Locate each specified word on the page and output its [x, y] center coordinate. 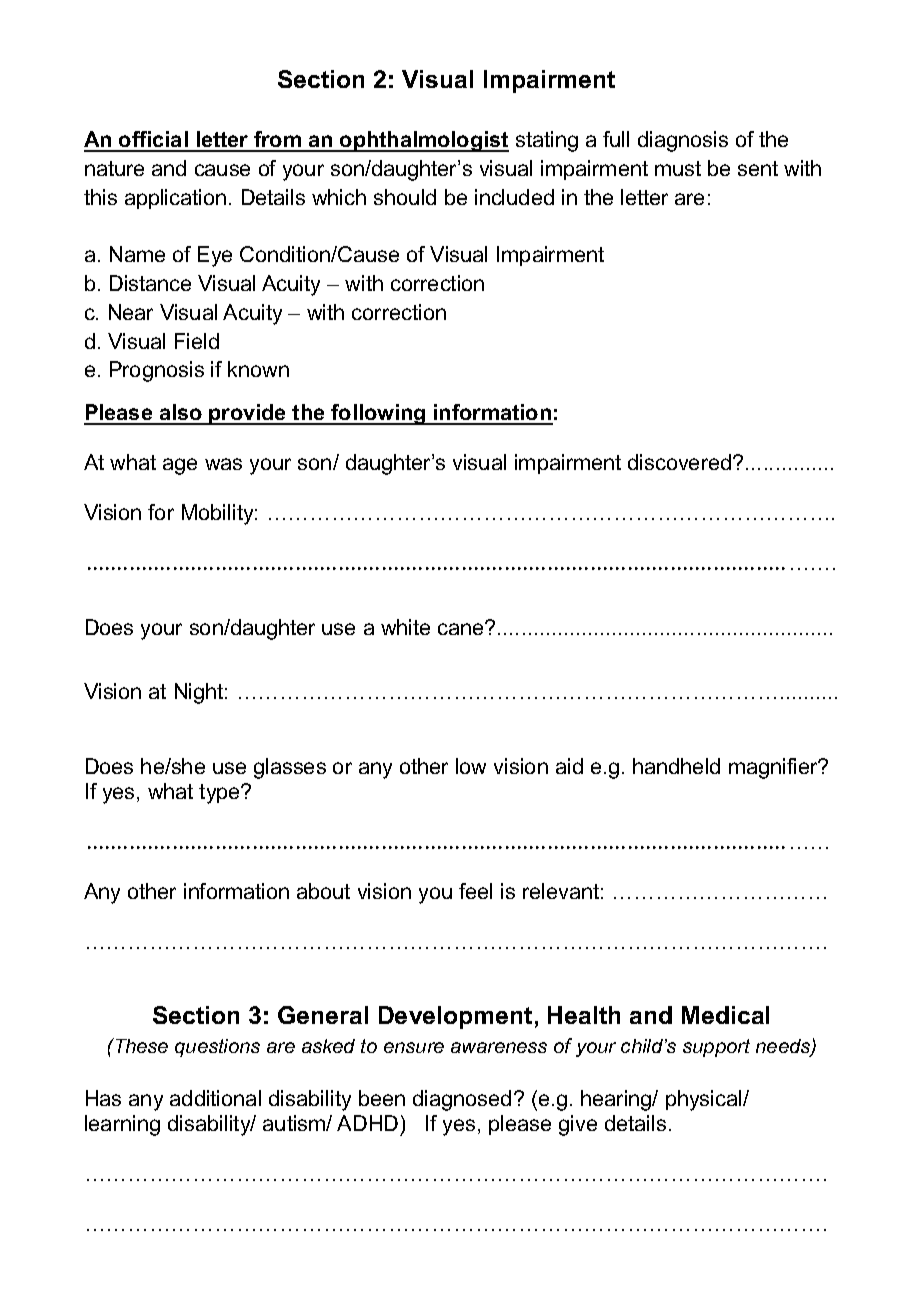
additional [215, 1098]
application [175, 199]
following [378, 414]
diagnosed [462, 1100]
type [220, 794]
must [678, 168]
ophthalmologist [423, 141]
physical [705, 1100]
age [180, 466]
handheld [676, 766]
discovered [679, 462]
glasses [290, 768]
